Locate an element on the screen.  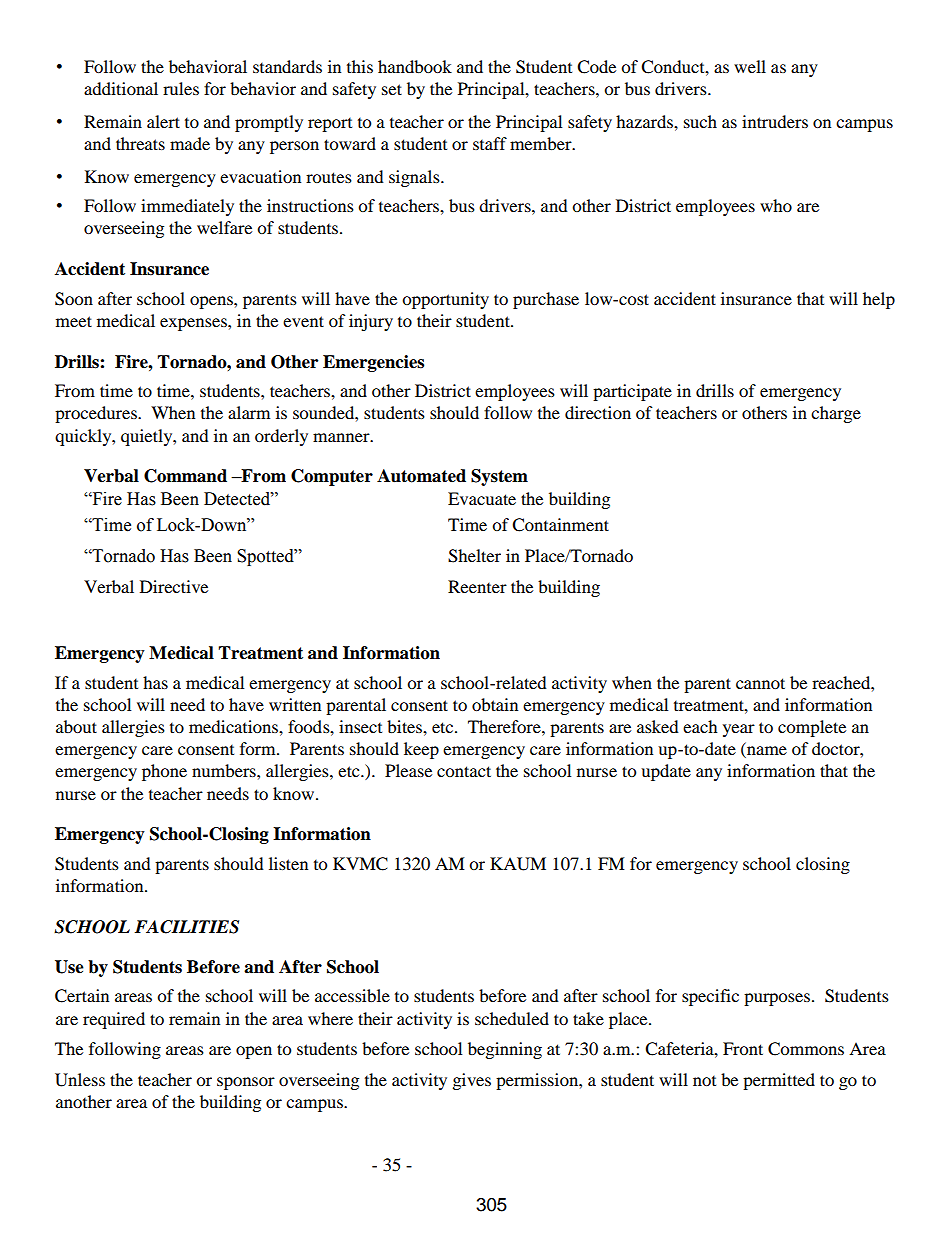
Command is located at coordinates (185, 476).
